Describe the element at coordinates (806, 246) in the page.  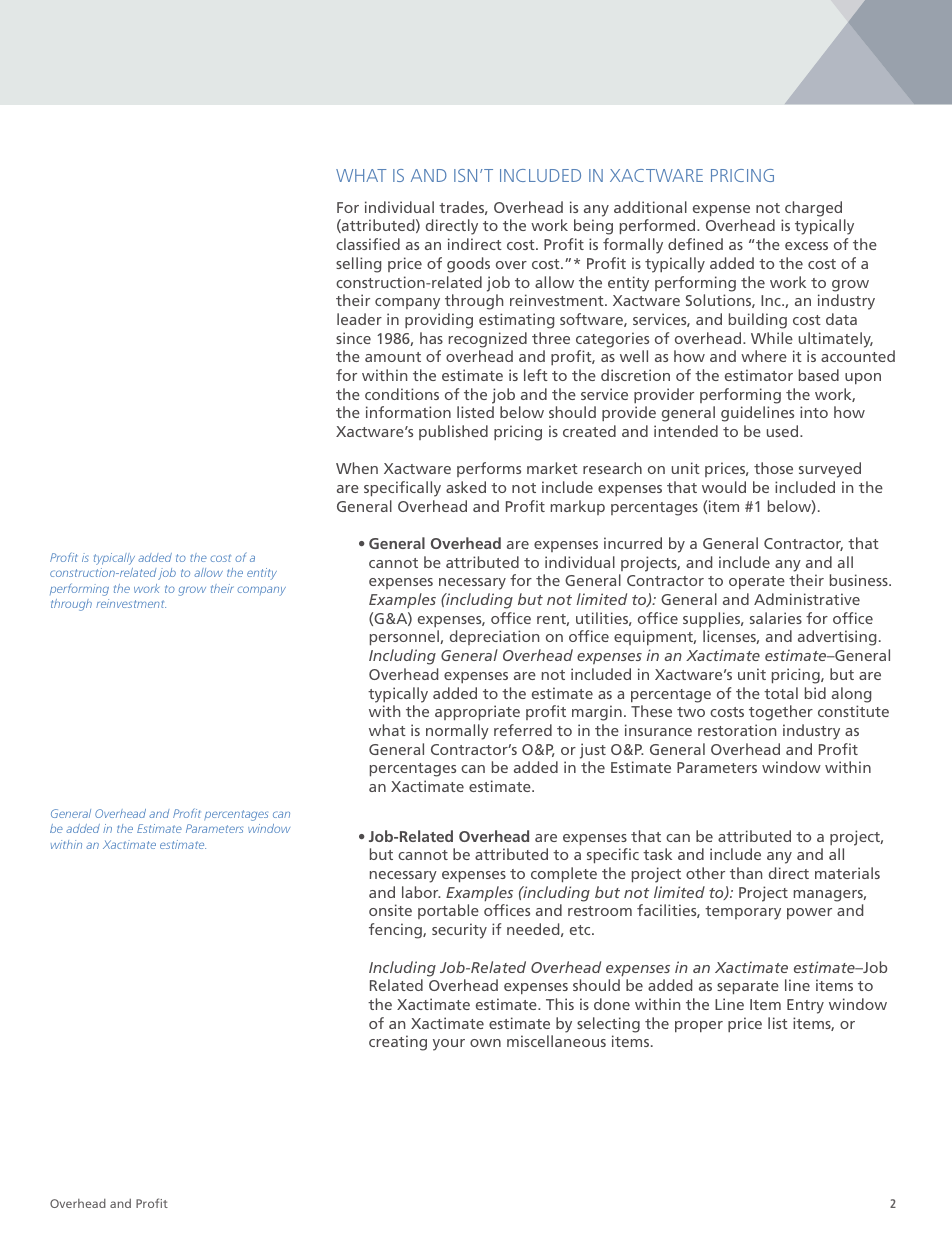
I see `excess` at that location.
